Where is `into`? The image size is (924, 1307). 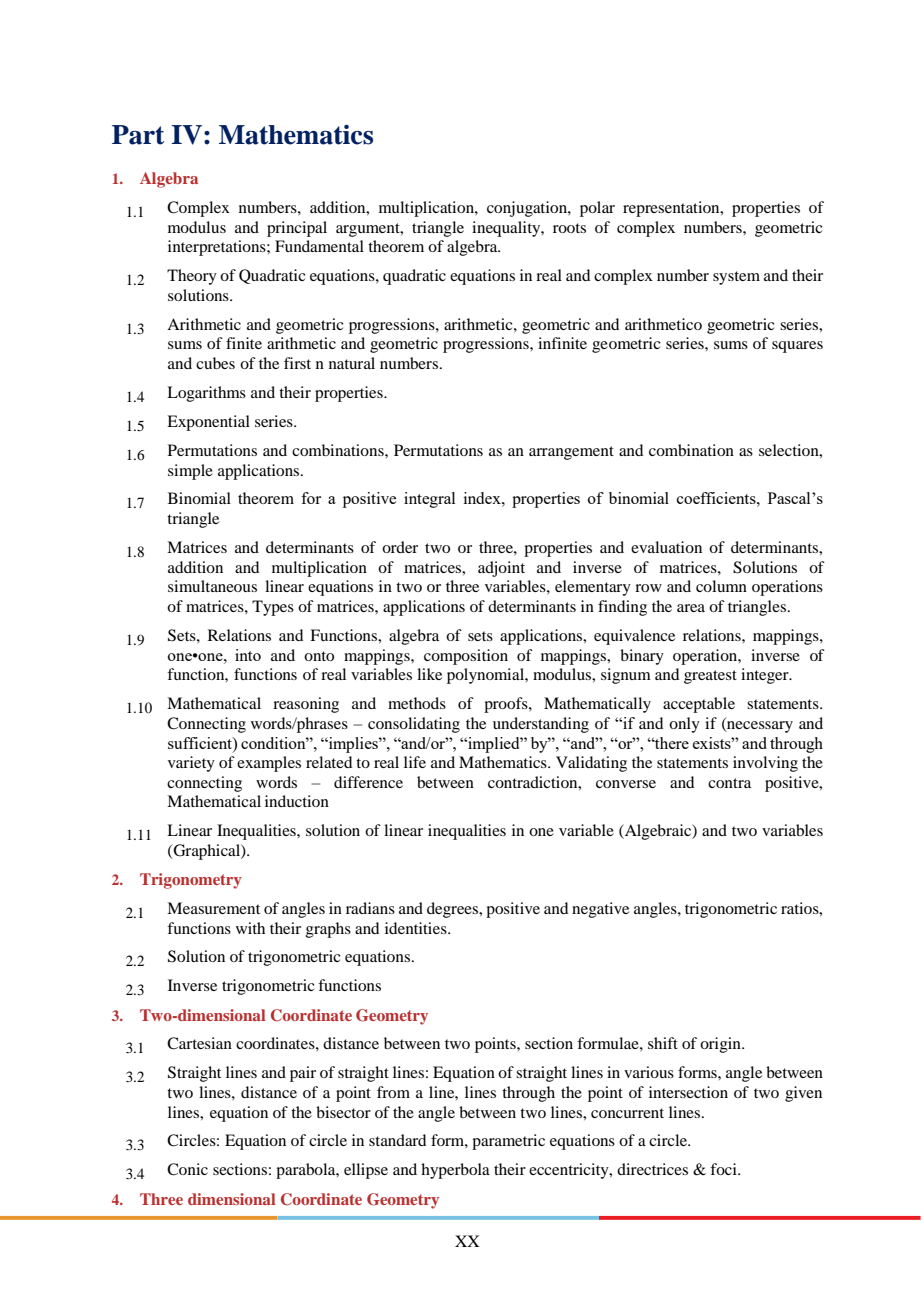 into is located at coordinates (248, 655).
